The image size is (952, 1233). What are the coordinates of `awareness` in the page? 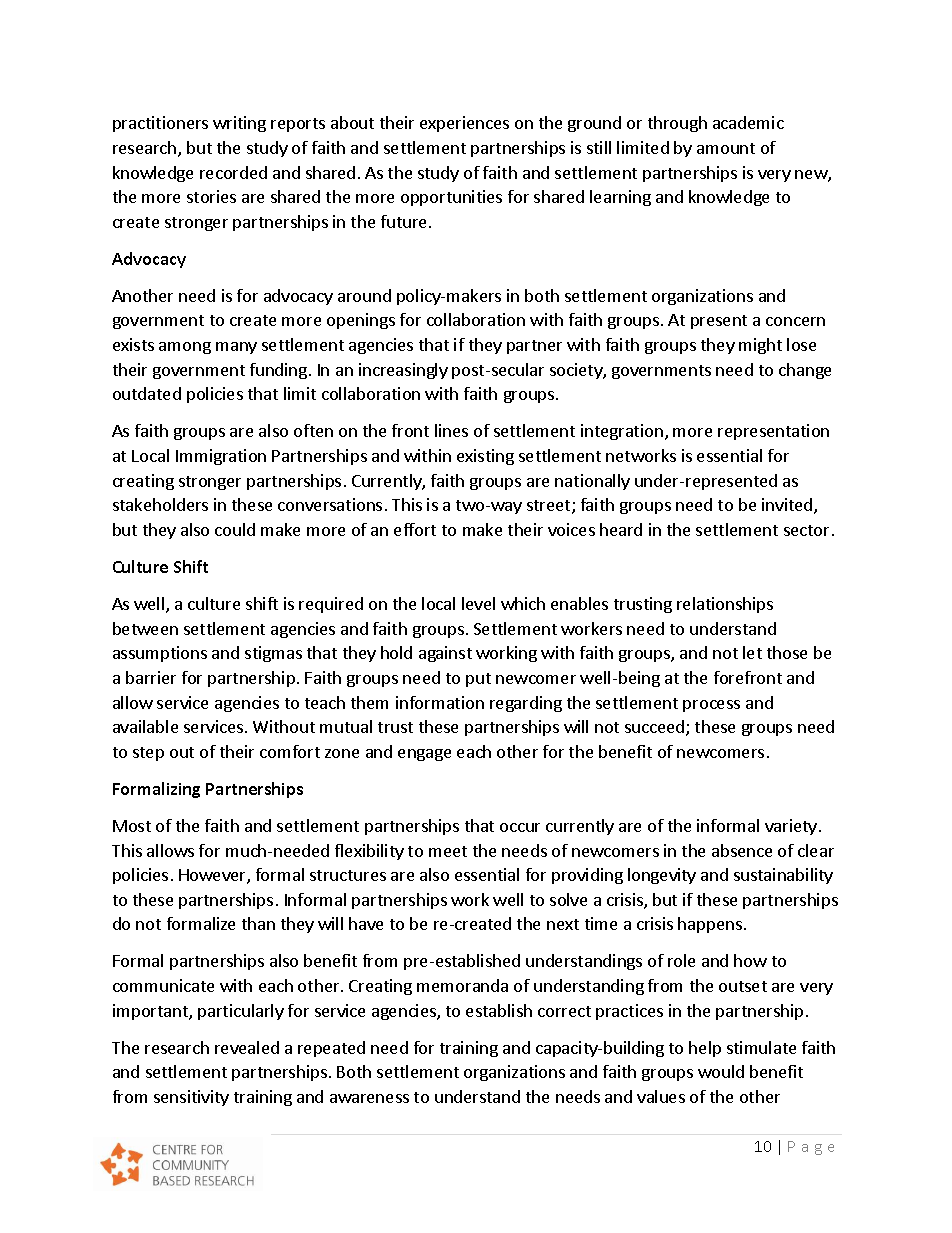 It's located at (369, 1098).
